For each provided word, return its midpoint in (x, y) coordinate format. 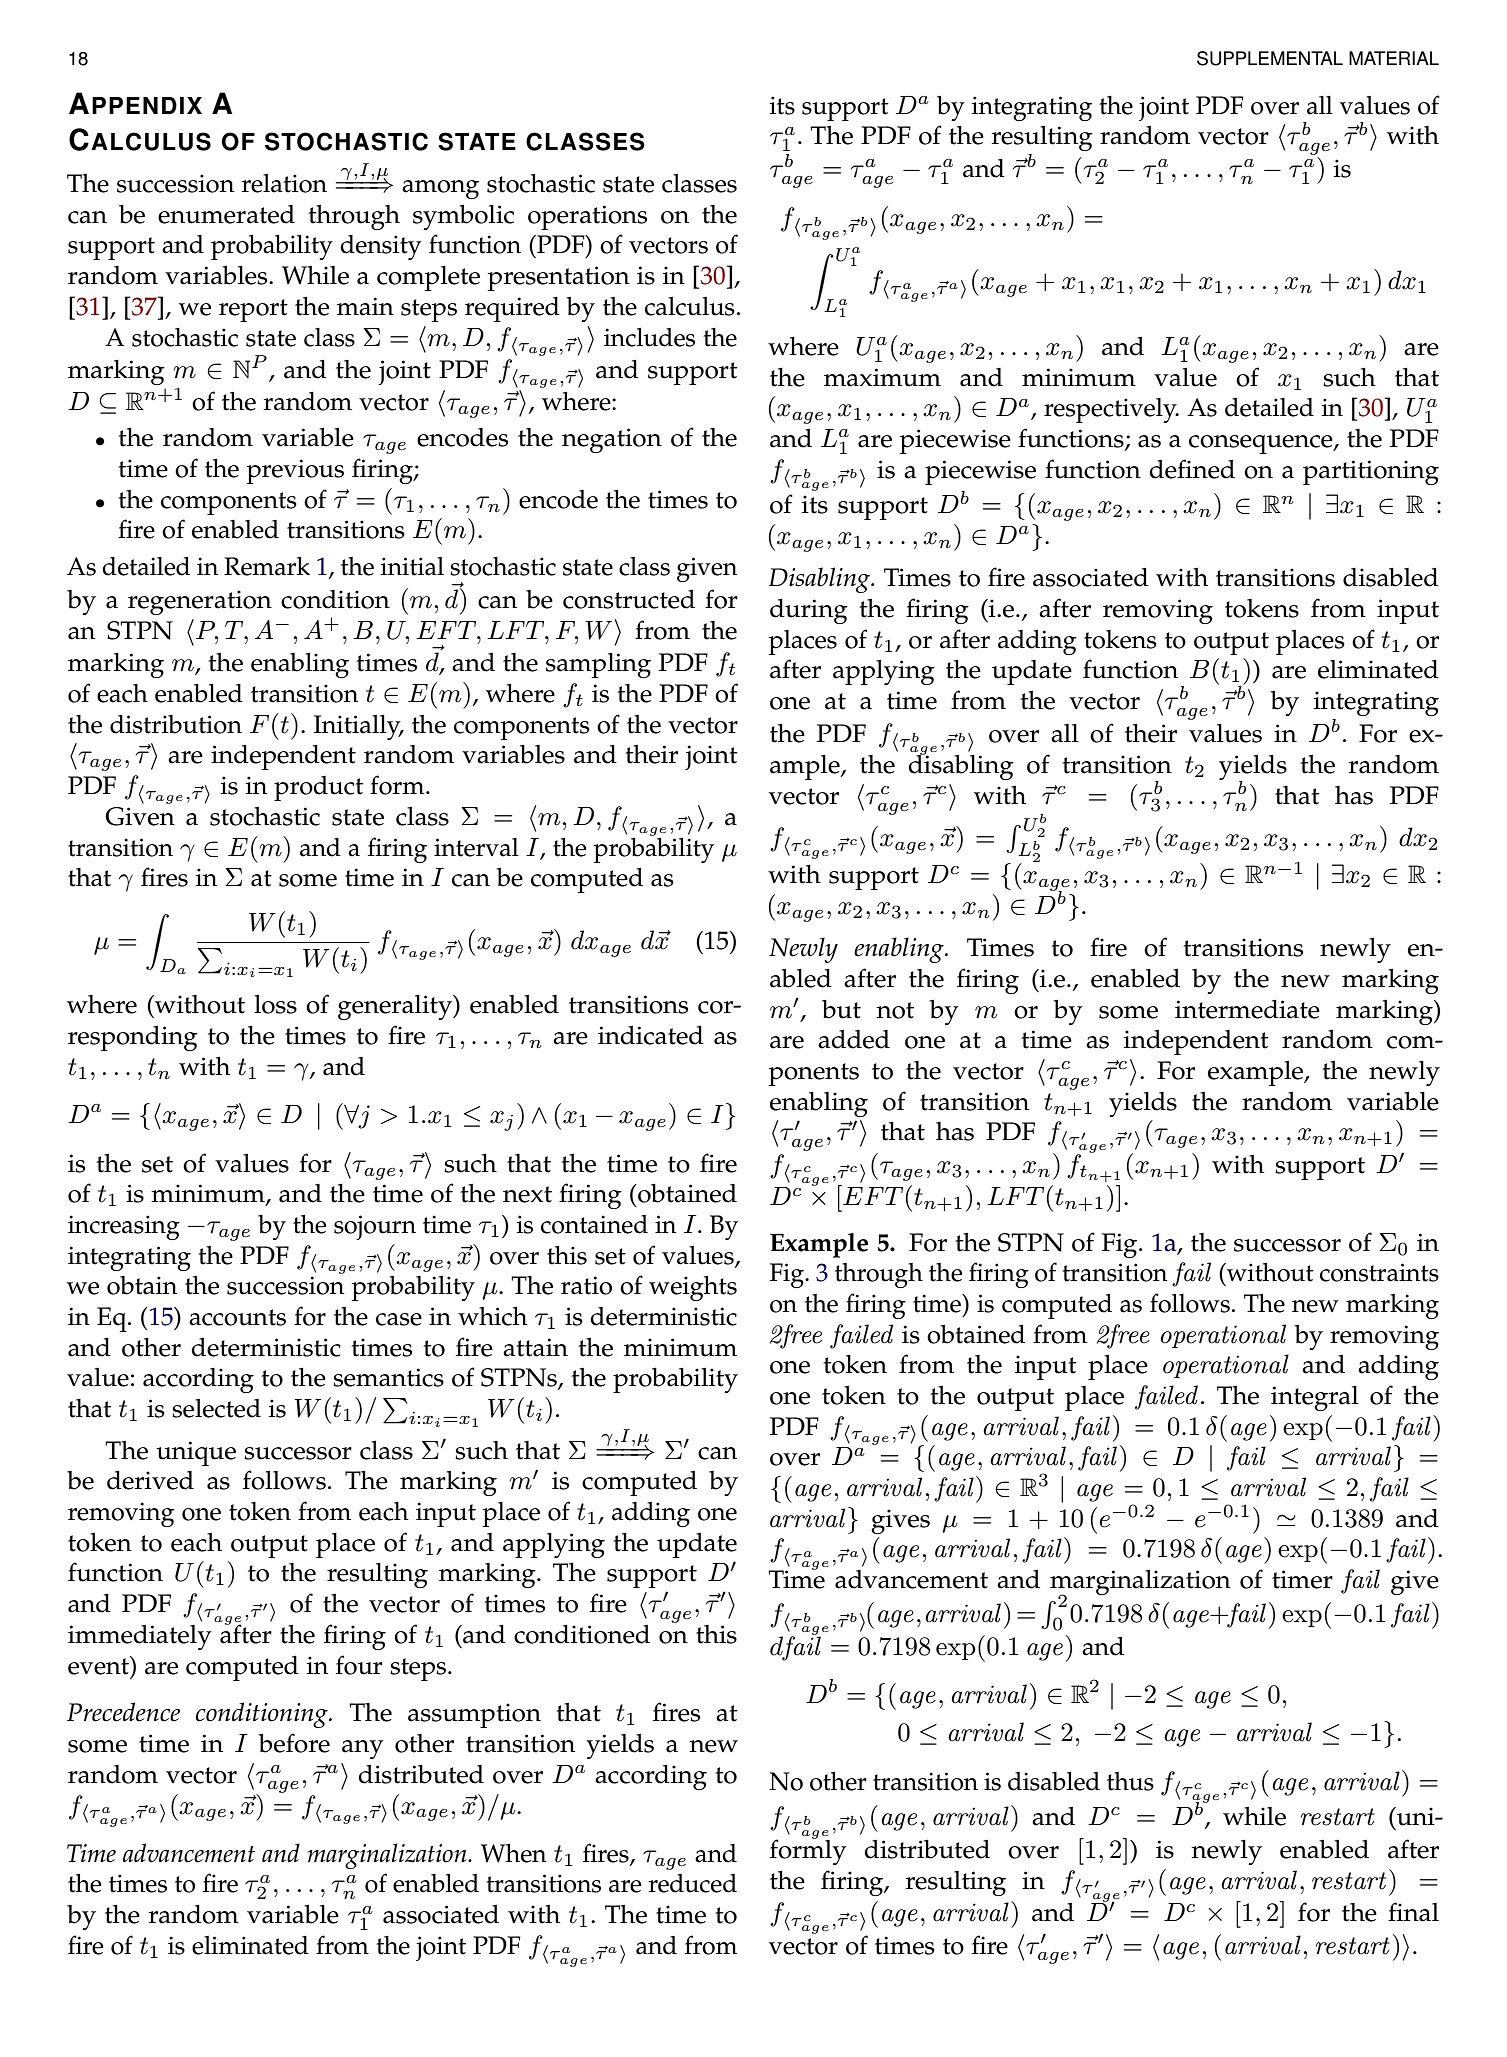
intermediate (1247, 1009)
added (854, 1039)
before (294, 1743)
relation (284, 183)
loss (275, 1004)
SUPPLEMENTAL (1270, 58)
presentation (559, 278)
